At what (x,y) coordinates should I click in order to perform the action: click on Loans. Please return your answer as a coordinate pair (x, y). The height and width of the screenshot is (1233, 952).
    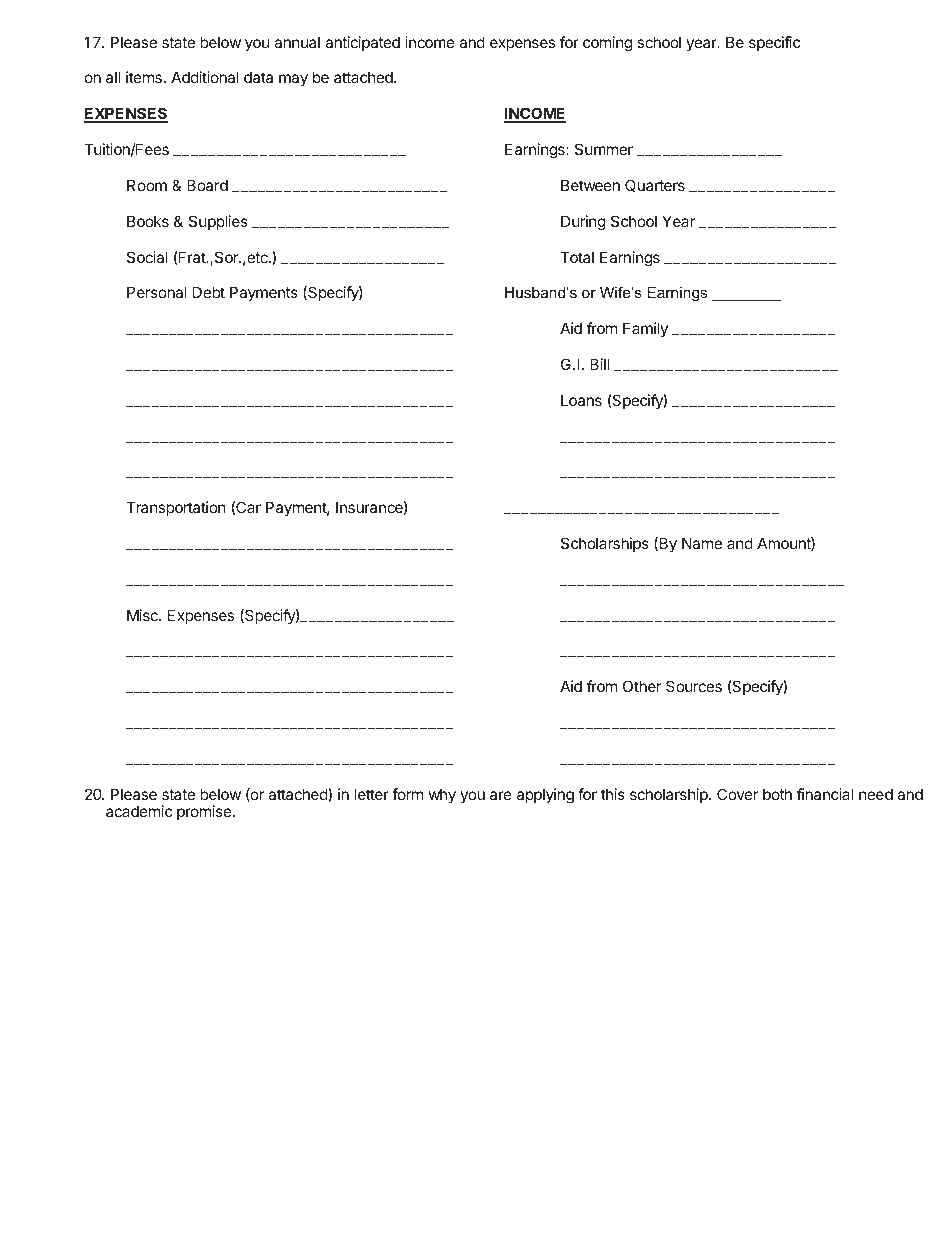
    Looking at the image, I should click on (581, 400).
